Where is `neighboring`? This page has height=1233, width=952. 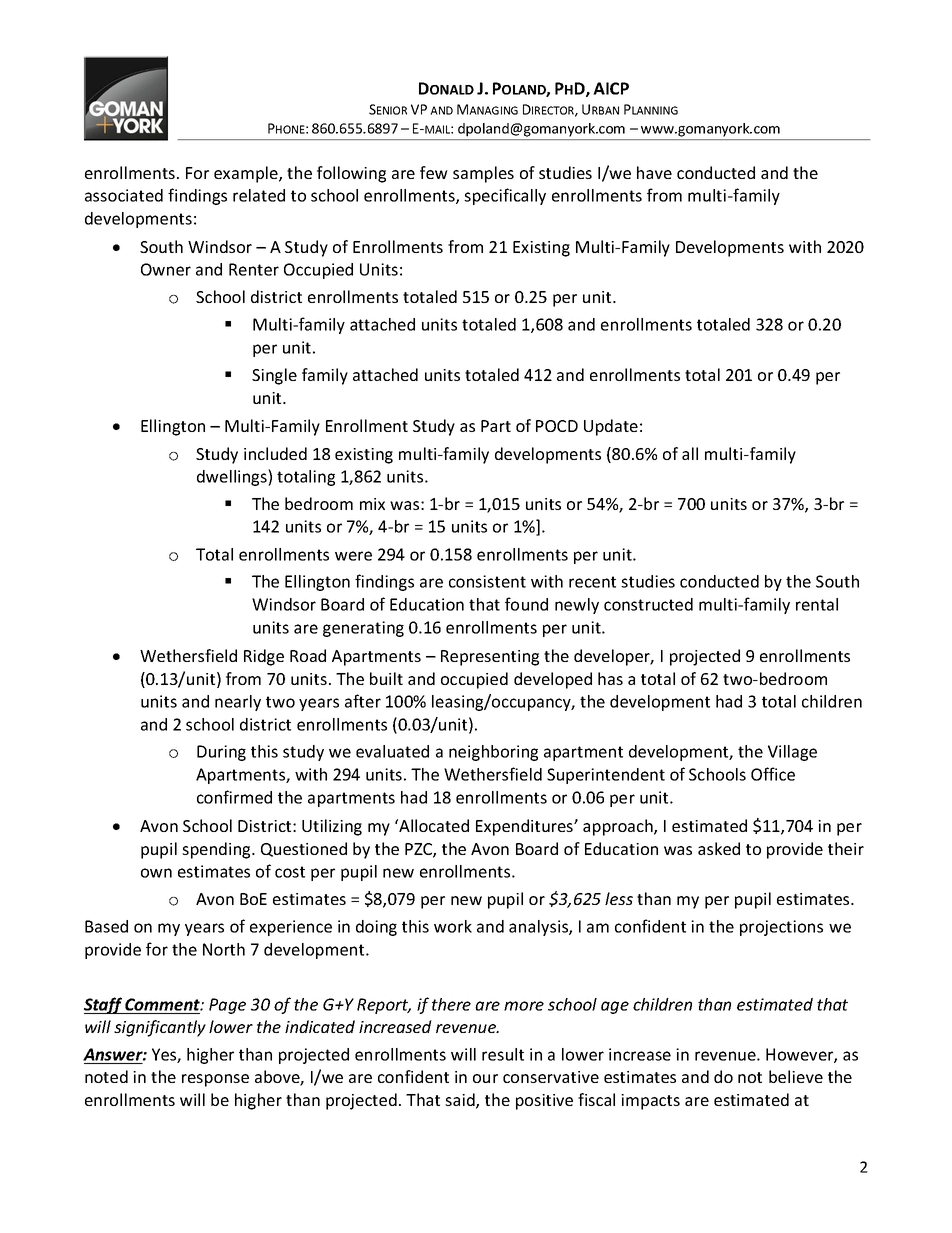 neighboring is located at coordinates (493, 753).
